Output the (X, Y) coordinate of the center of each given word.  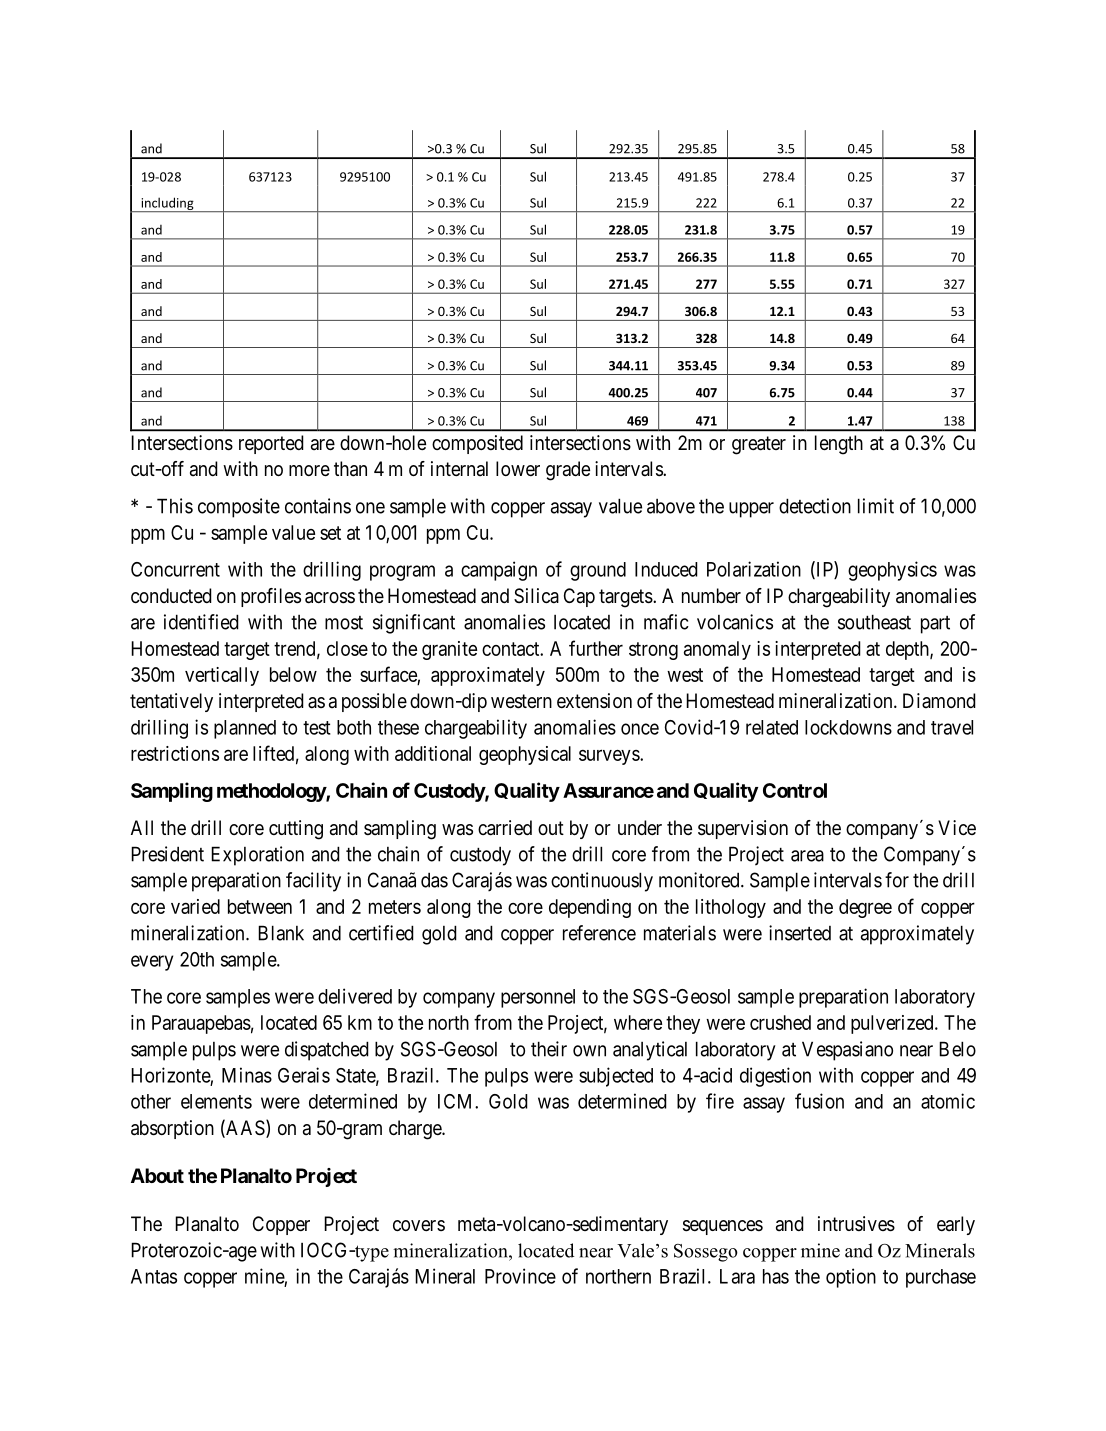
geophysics (892, 571)
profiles (271, 597)
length (839, 445)
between (260, 906)
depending (590, 908)
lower (518, 468)
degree (865, 908)
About (157, 1175)
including (167, 204)
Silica (536, 596)
